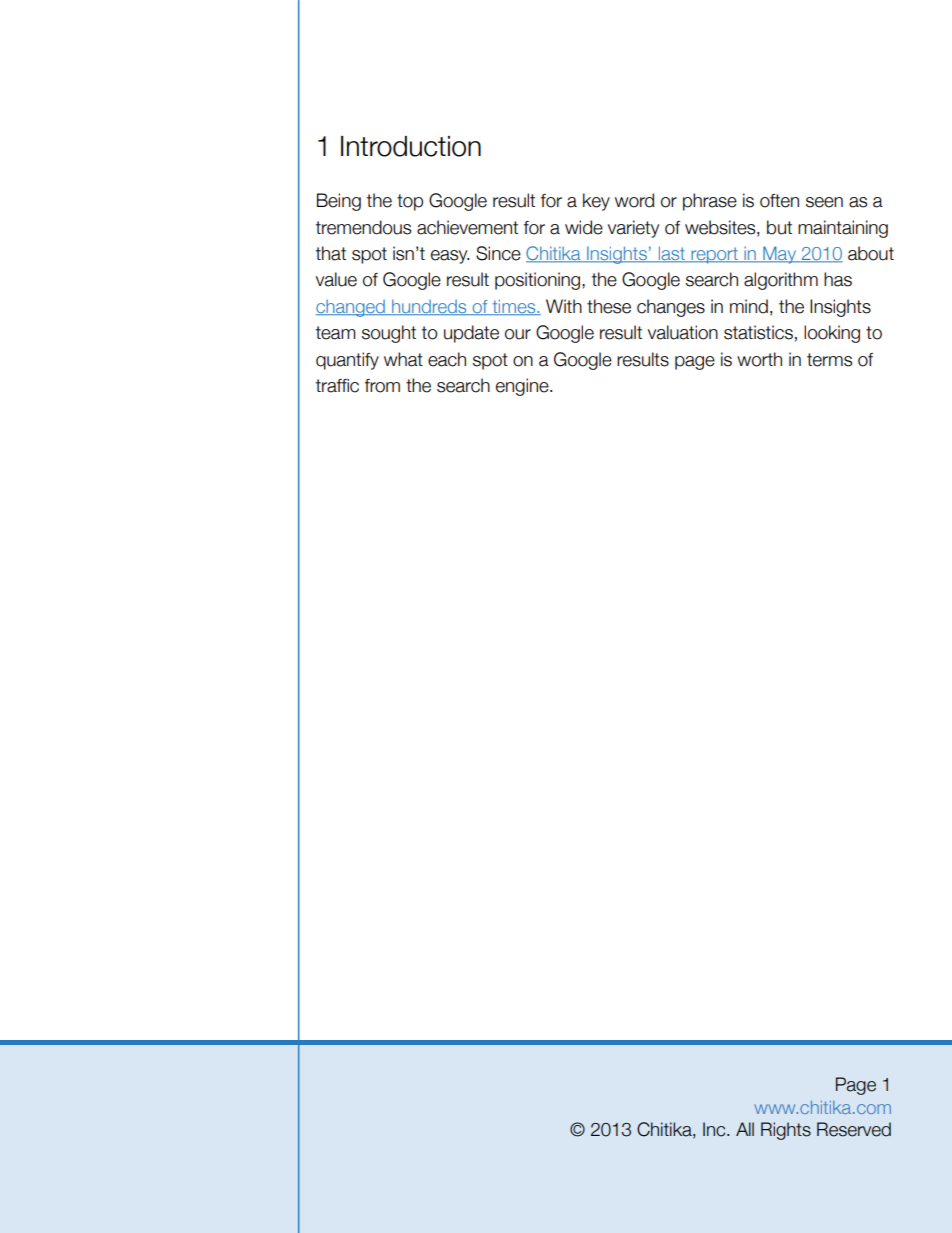 The height and width of the screenshot is (1233, 952). What do you see at coordinates (447, 359) in the screenshot?
I see `each` at bounding box center [447, 359].
